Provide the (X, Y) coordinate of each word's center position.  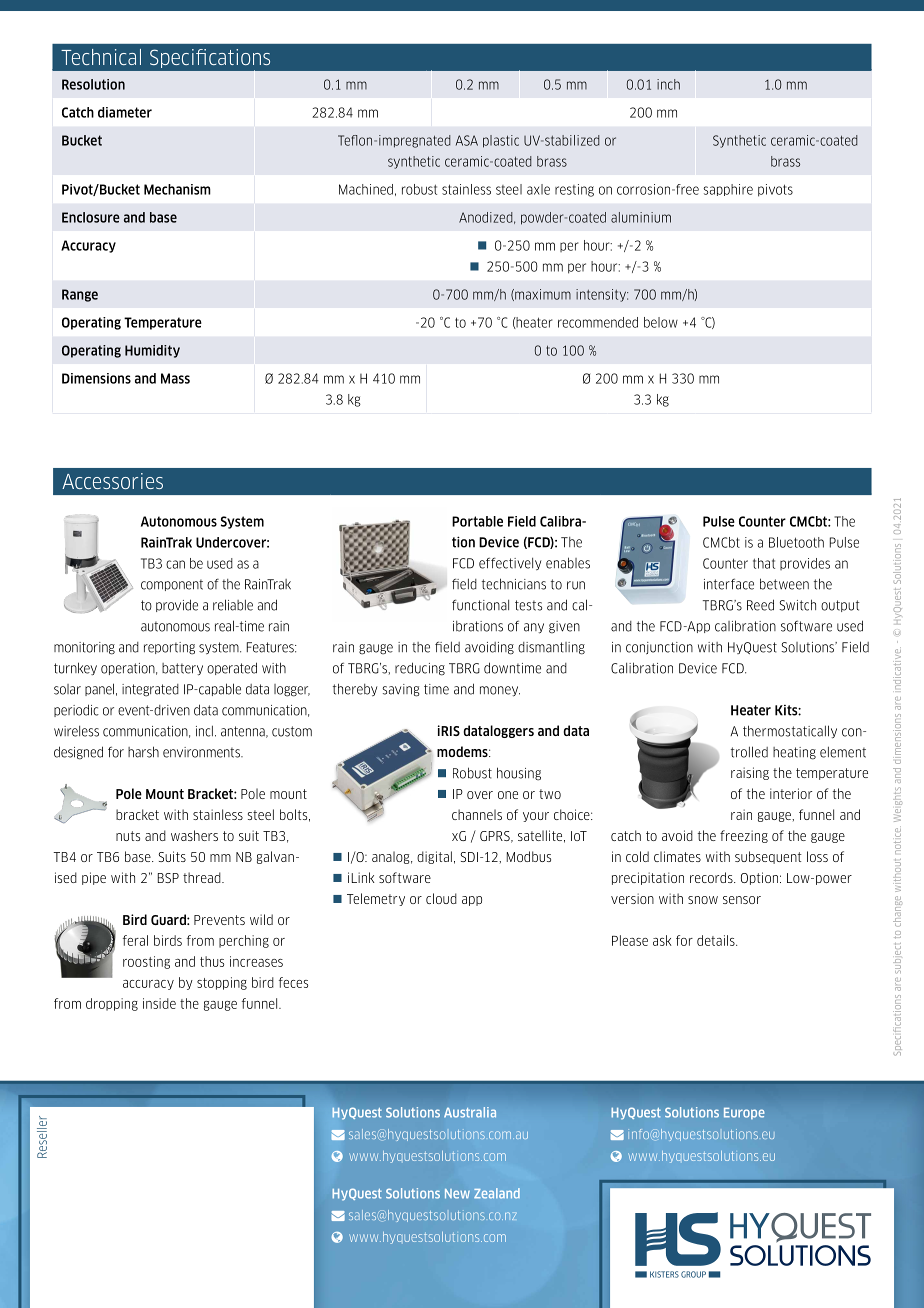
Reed (760, 605)
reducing (420, 669)
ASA (467, 140)
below (661, 322)
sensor (742, 900)
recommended (598, 322)
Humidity (152, 351)
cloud (441, 898)
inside (159, 1003)
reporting (169, 648)
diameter (125, 112)
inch (668, 84)
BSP (168, 878)
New (457, 1194)
